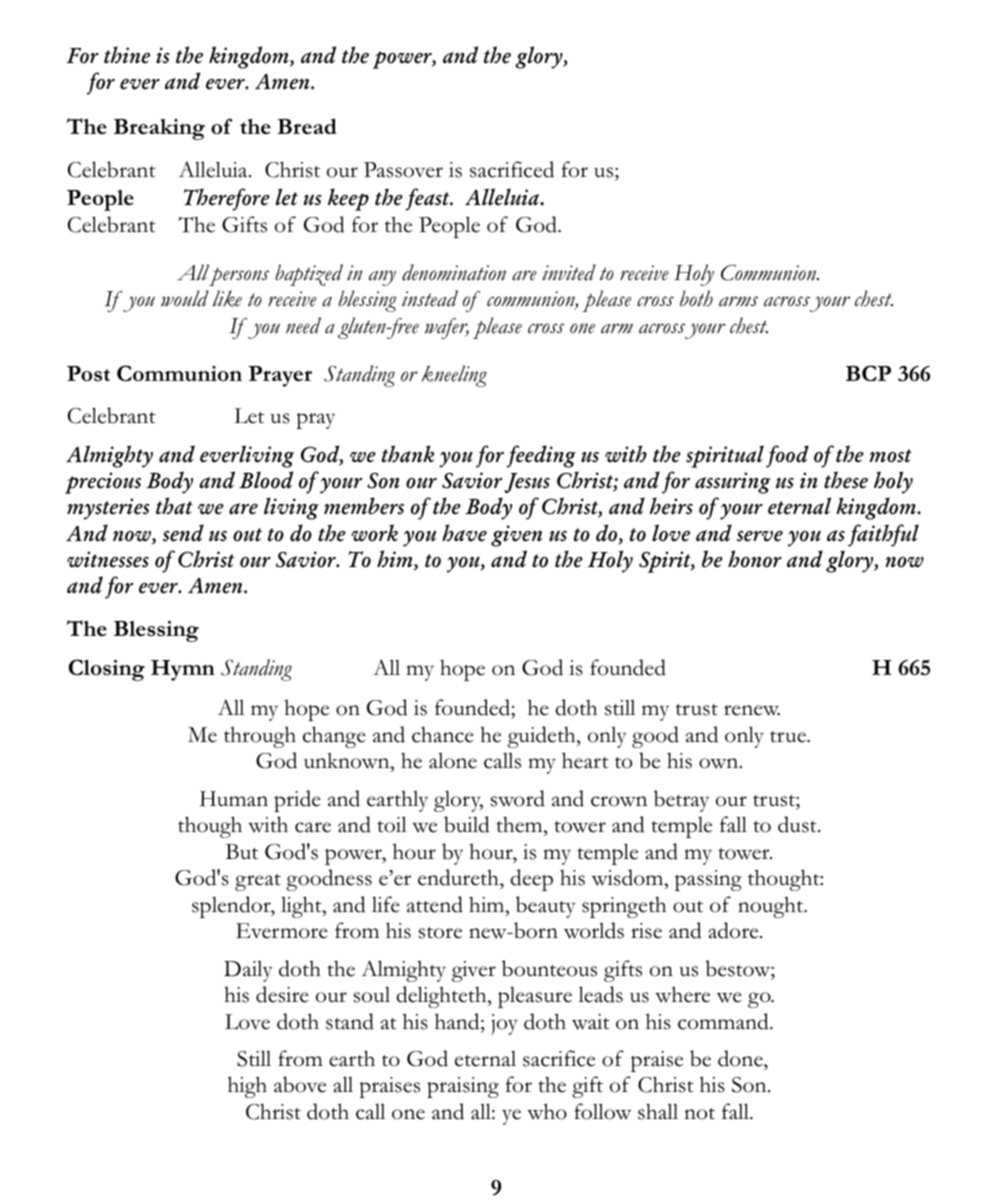  I want to click on build, so click(467, 824).
